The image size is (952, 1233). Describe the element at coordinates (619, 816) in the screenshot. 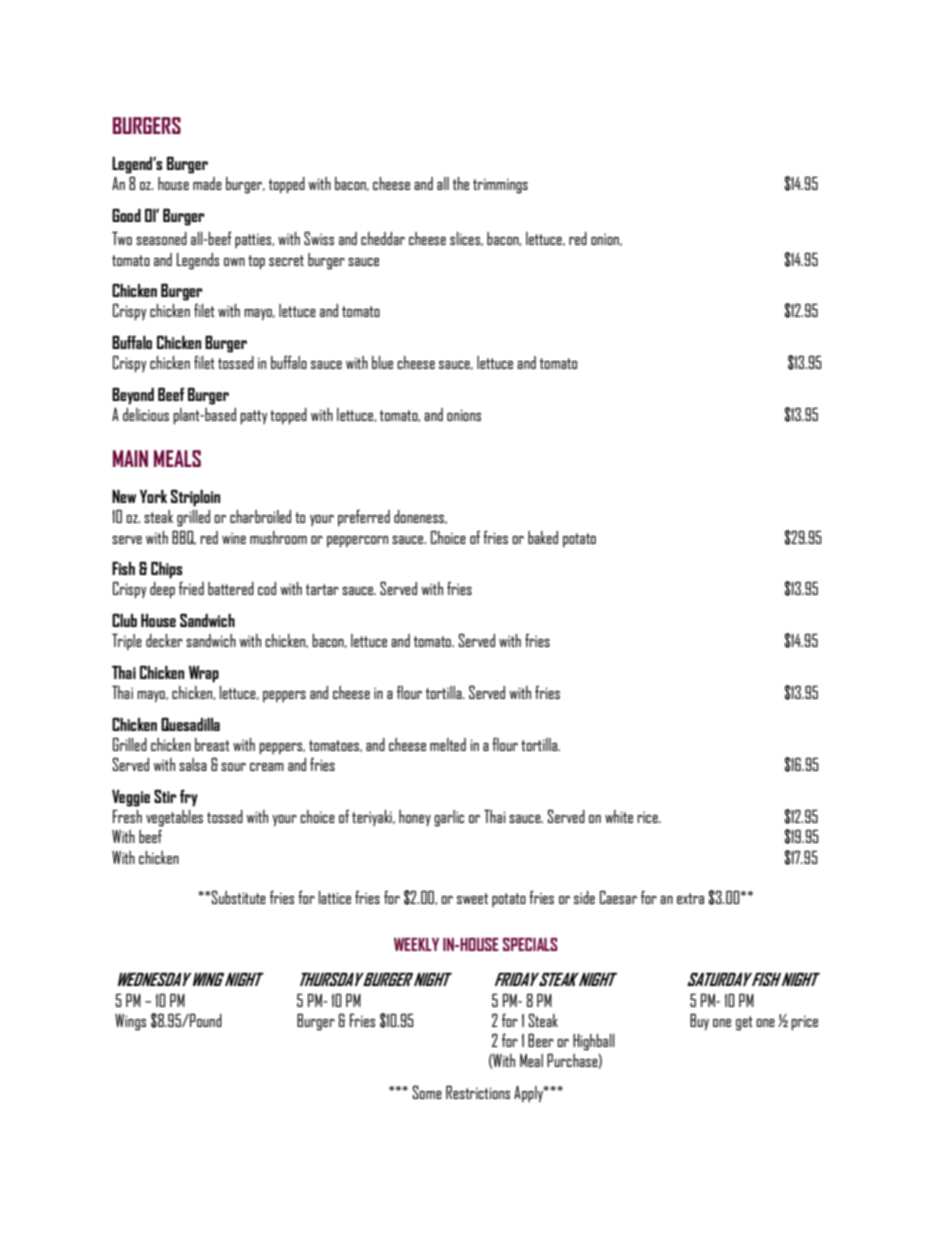

I see `white` at that location.
